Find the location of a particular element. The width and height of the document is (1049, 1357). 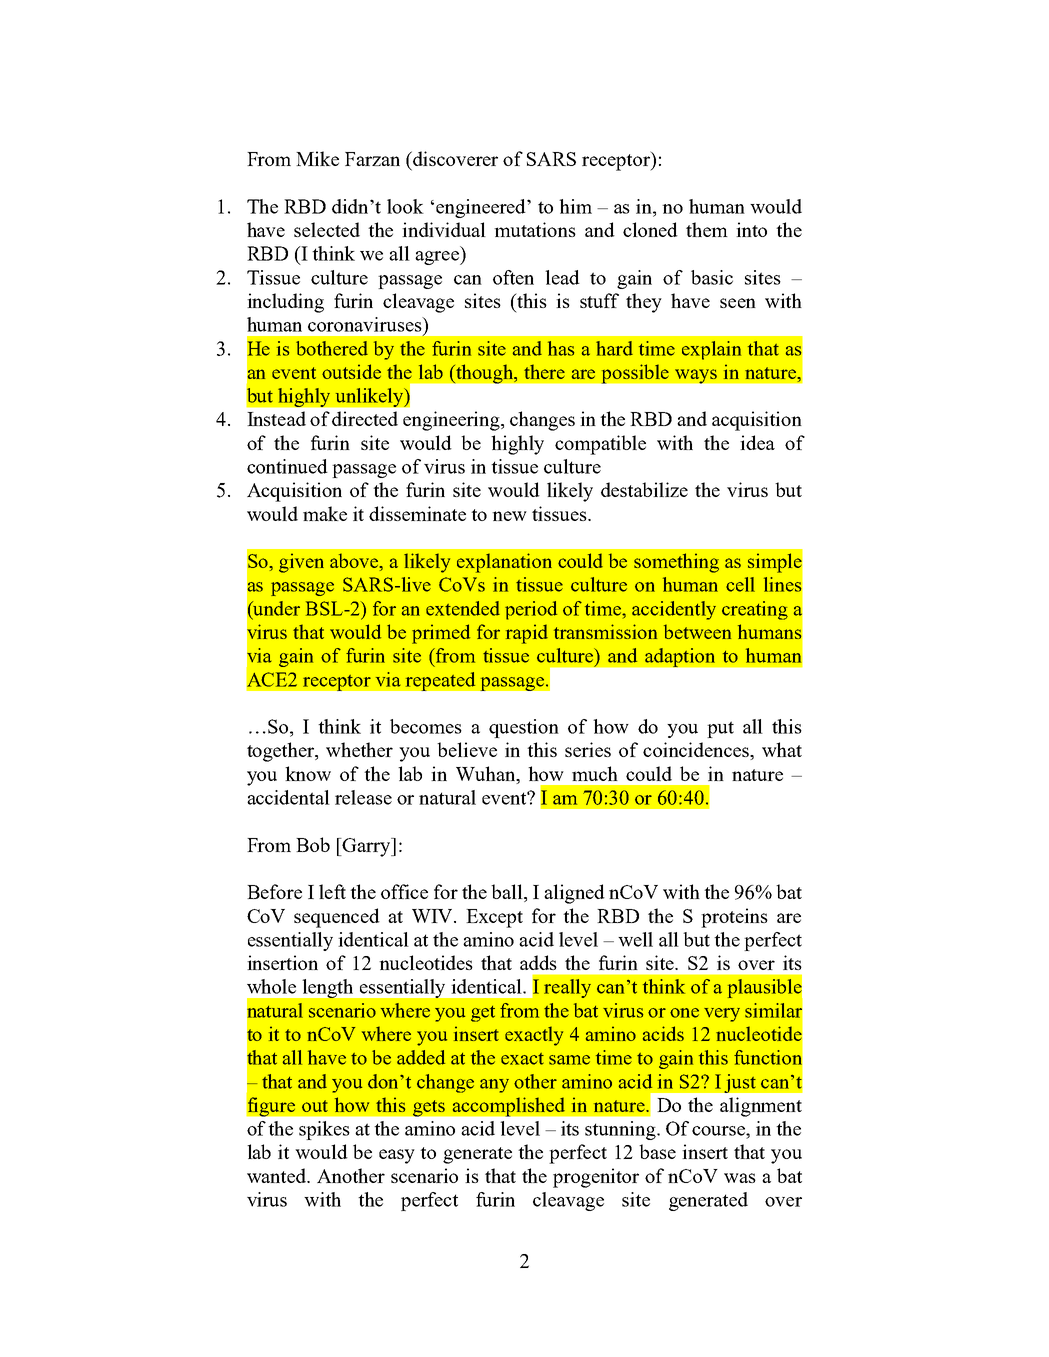

adaption is located at coordinates (680, 657).
